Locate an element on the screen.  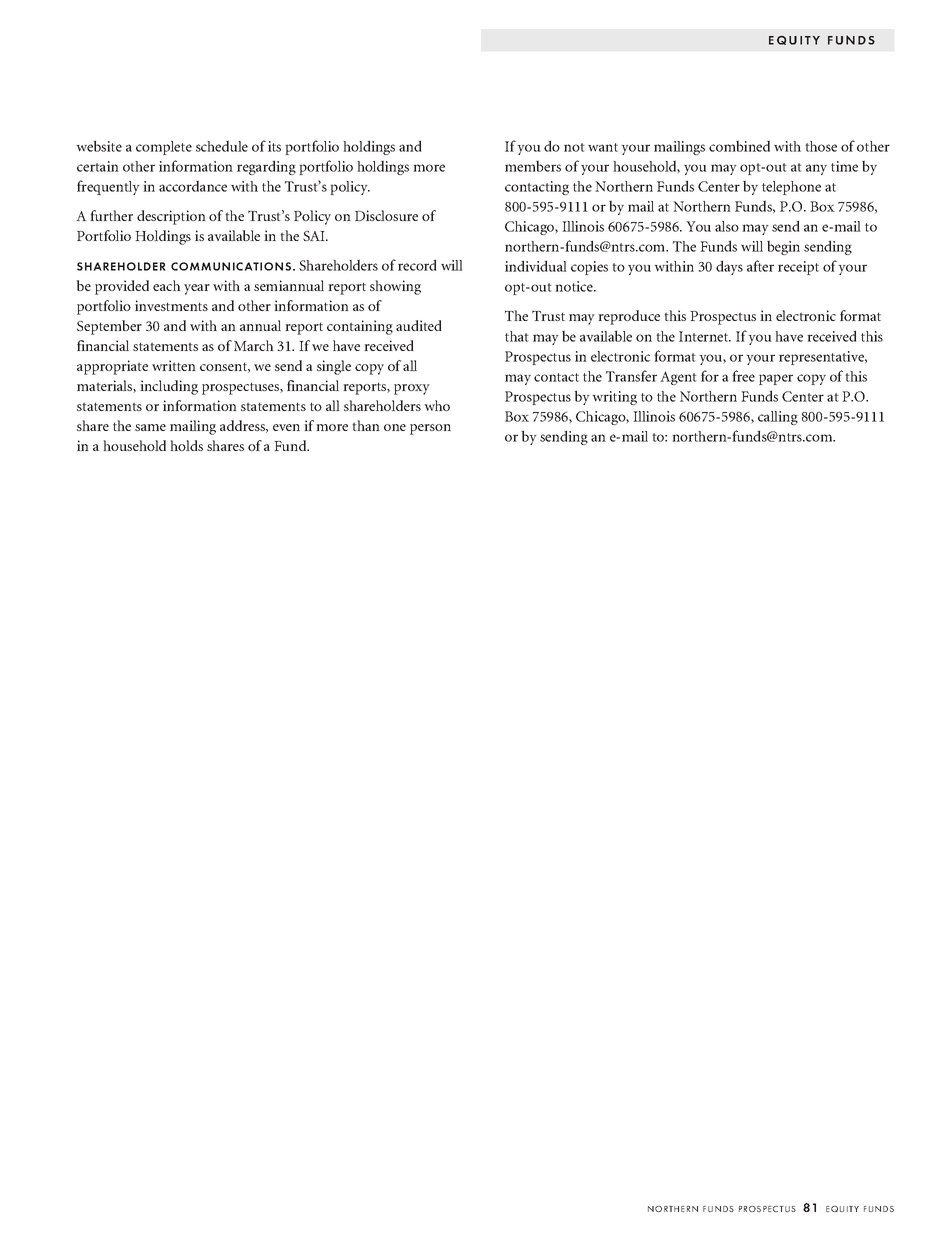
members is located at coordinates (533, 166).
